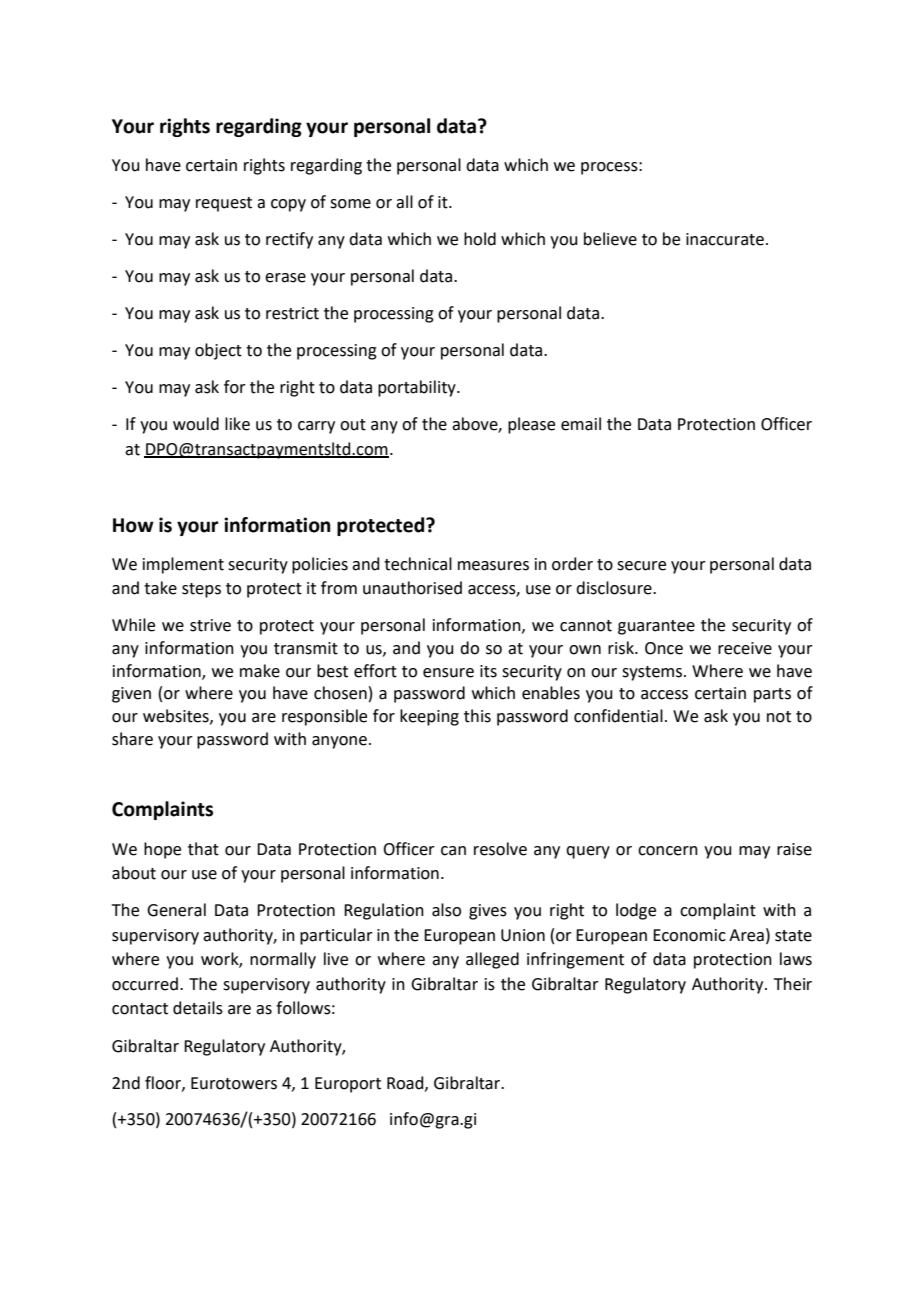 This page has height=1309, width=924. I want to click on inaccurate, so click(725, 239).
